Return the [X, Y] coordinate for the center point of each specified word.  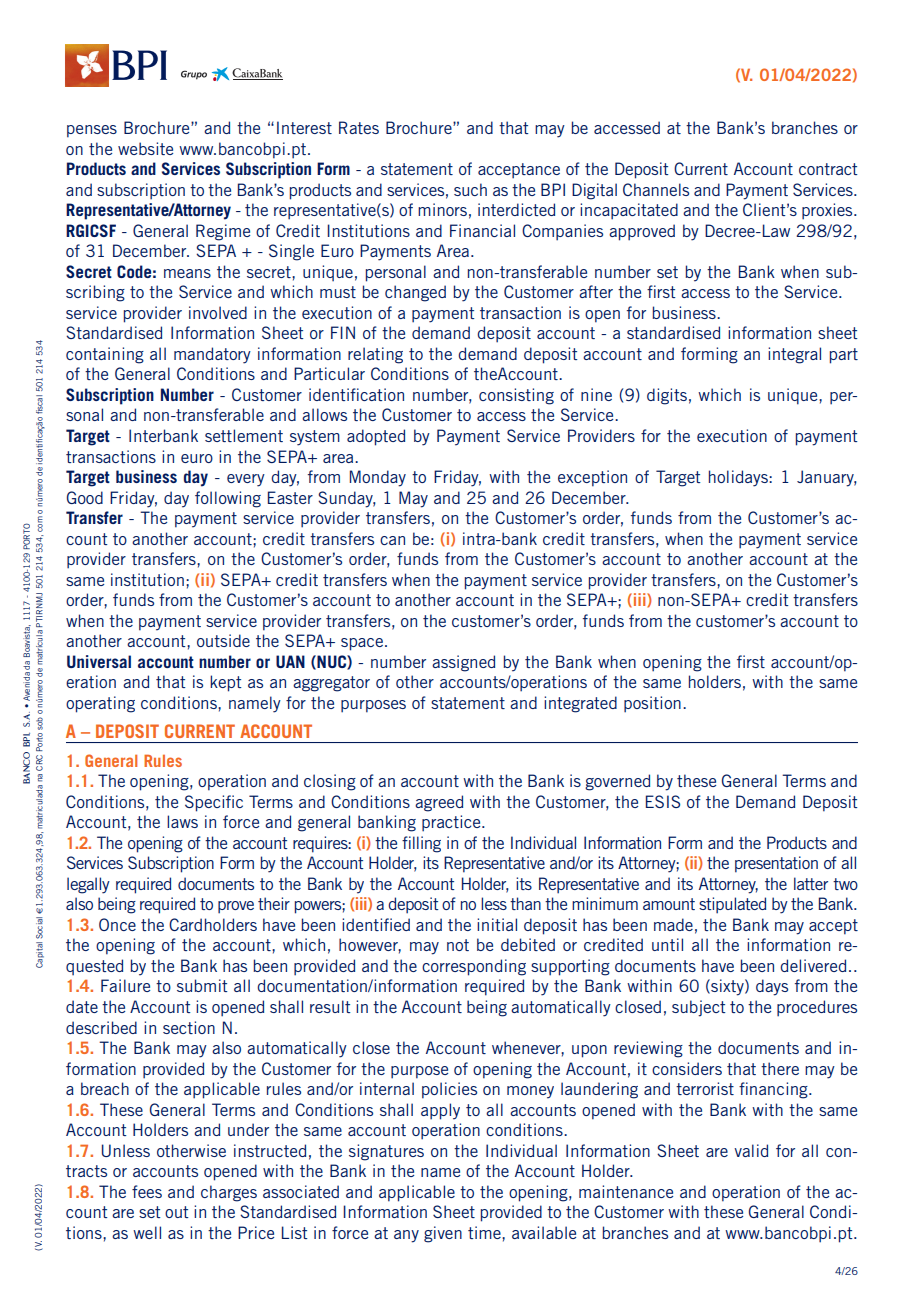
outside [223, 640]
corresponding [474, 967]
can [392, 540]
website [145, 148]
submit [202, 985]
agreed [439, 803]
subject [699, 1008]
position [652, 704]
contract [828, 169]
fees [147, 1191]
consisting [516, 396]
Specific [214, 803]
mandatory [212, 355]
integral [794, 355]
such [470, 189]
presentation [776, 864]
